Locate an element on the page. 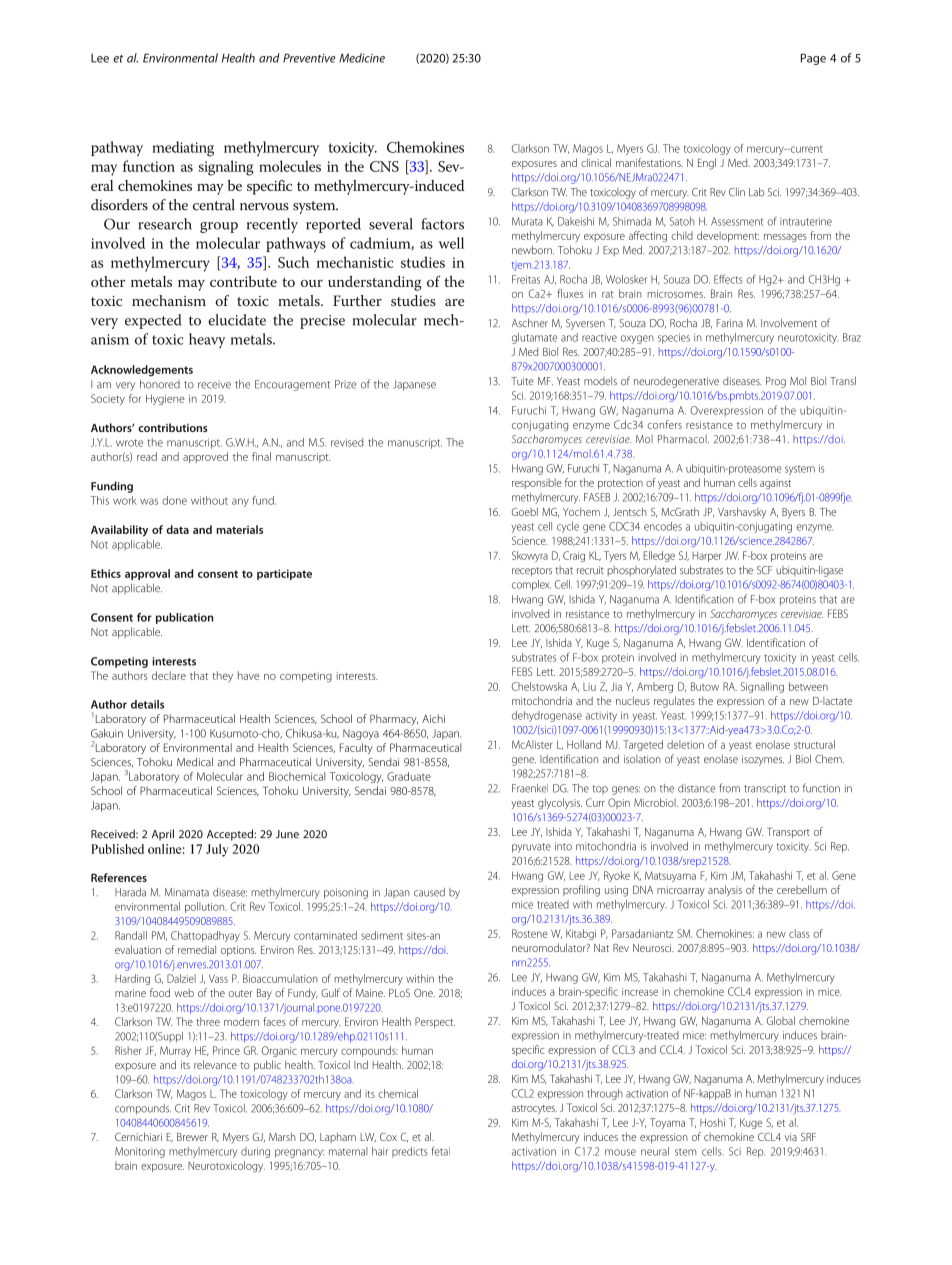 The width and height of the document is (952, 1265). against is located at coordinates (775, 484).
